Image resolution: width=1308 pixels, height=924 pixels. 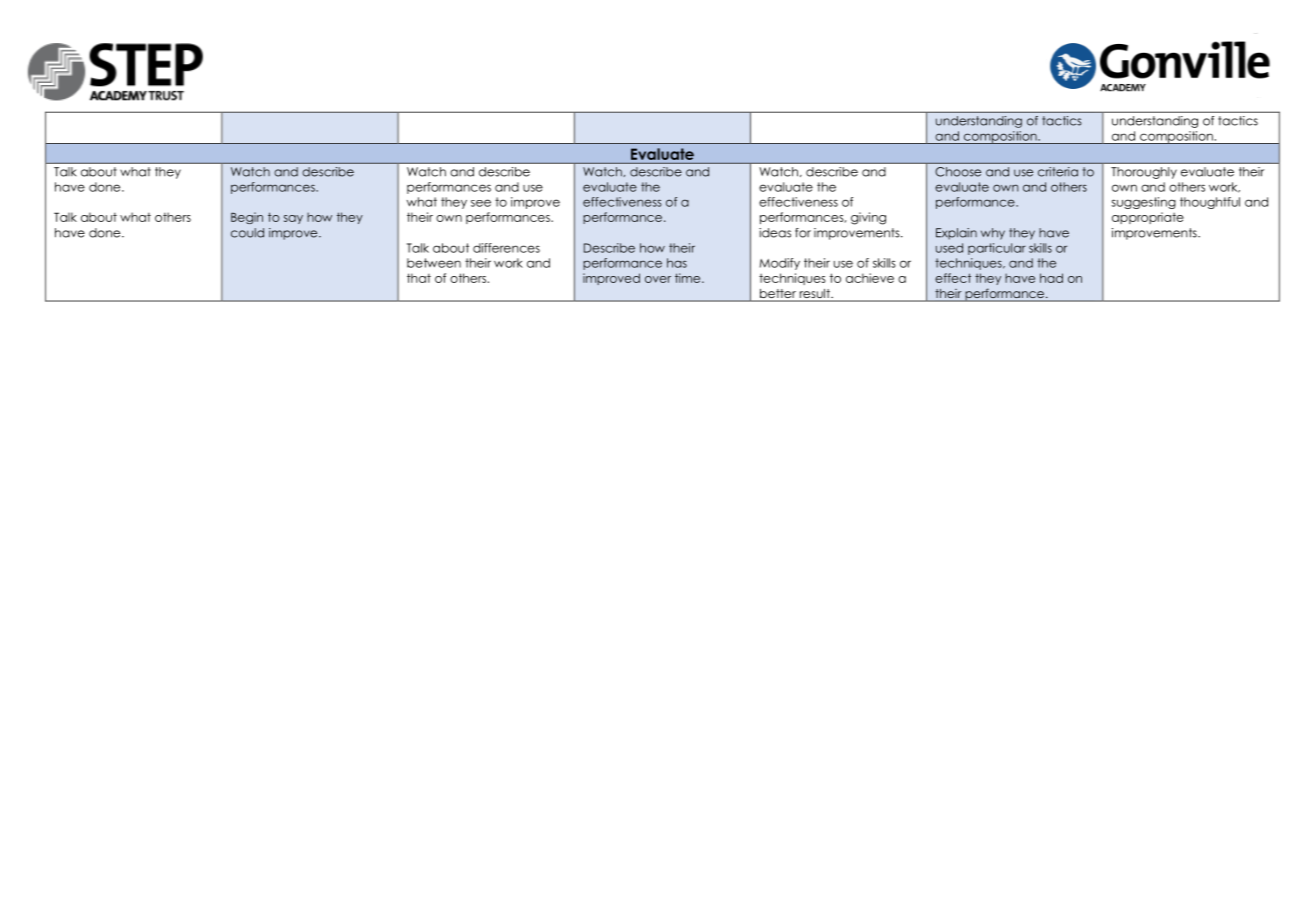 I want to click on differences, so click(x=506, y=248).
